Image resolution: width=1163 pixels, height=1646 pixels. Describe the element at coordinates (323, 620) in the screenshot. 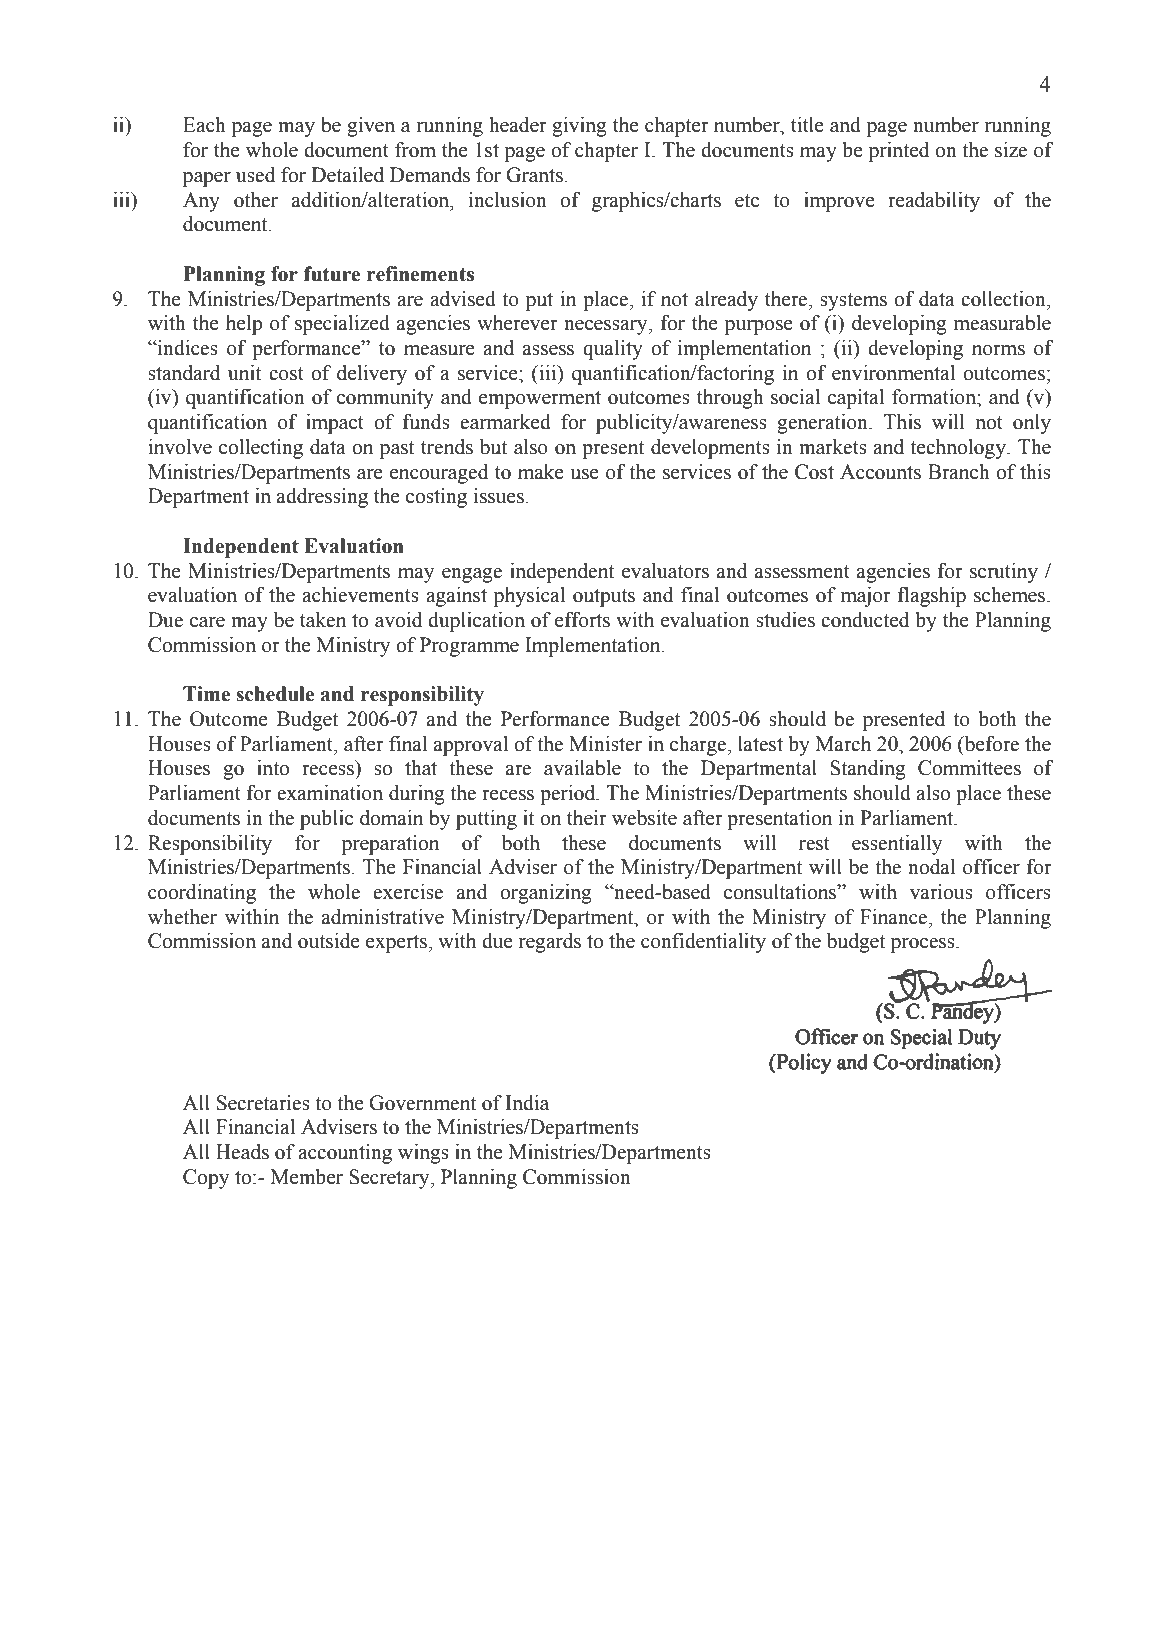

I see `taken` at that location.
